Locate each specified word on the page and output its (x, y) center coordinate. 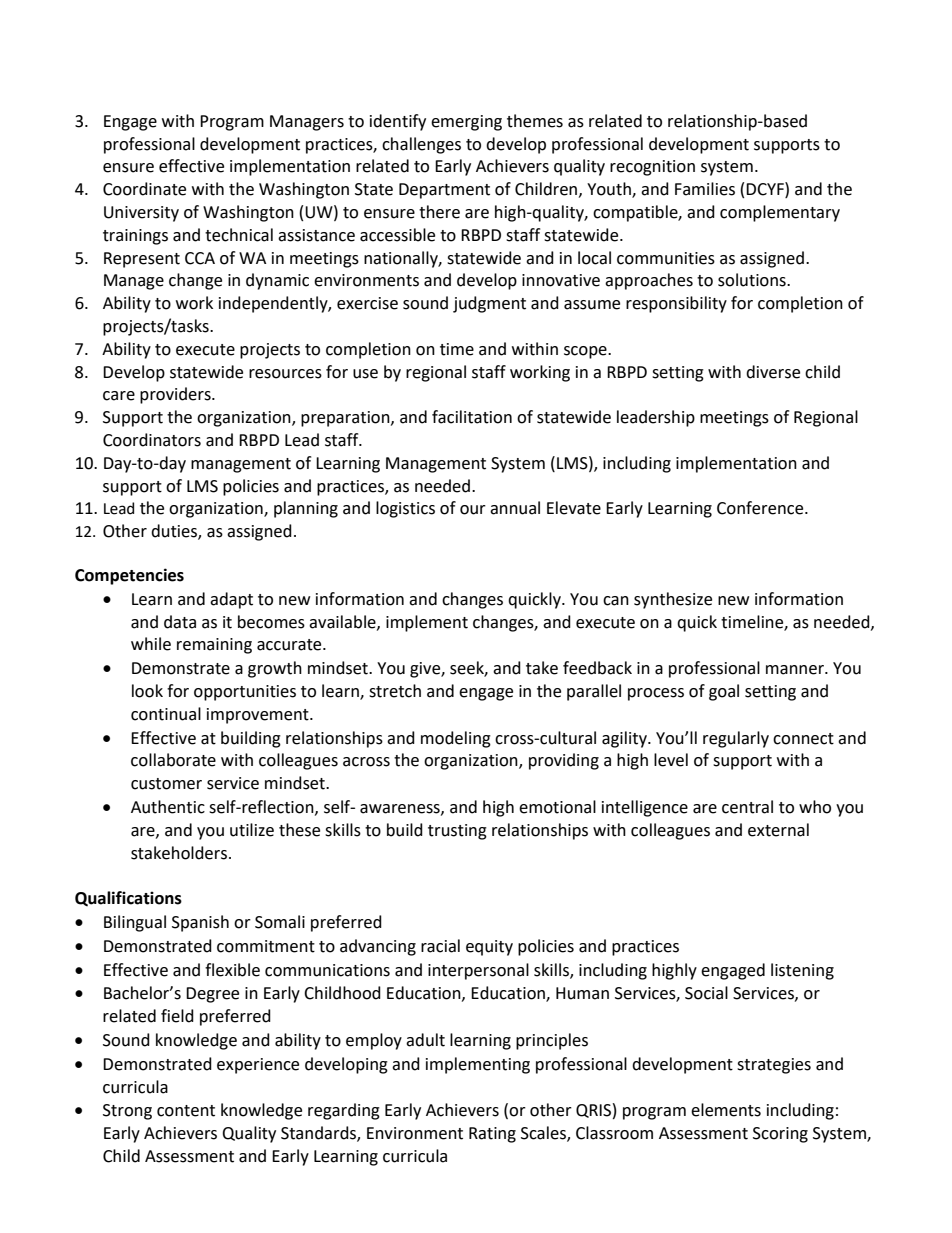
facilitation (472, 417)
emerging (466, 123)
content (186, 1111)
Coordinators (152, 440)
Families (705, 189)
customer (166, 784)
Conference (761, 508)
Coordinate (144, 189)
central (747, 807)
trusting (457, 832)
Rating (492, 1135)
